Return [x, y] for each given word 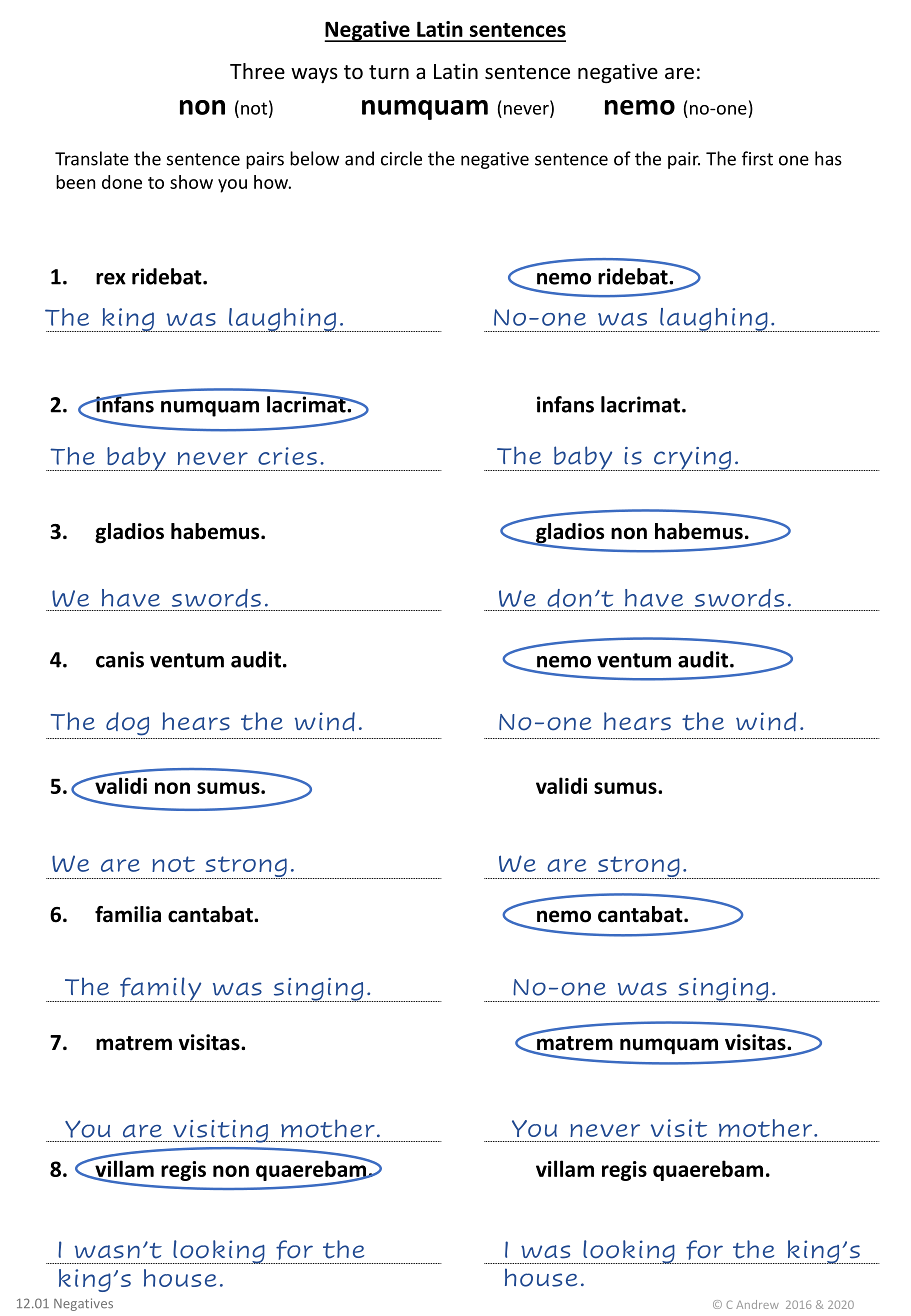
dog [127, 724]
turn [389, 72]
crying [692, 459]
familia [128, 914]
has [828, 158]
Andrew [757, 1304]
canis [120, 659]
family [161, 989]
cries [287, 456]
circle [401, 158]
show [191, 182]
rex [111, 279]
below [314, 158]
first [757, 158]
